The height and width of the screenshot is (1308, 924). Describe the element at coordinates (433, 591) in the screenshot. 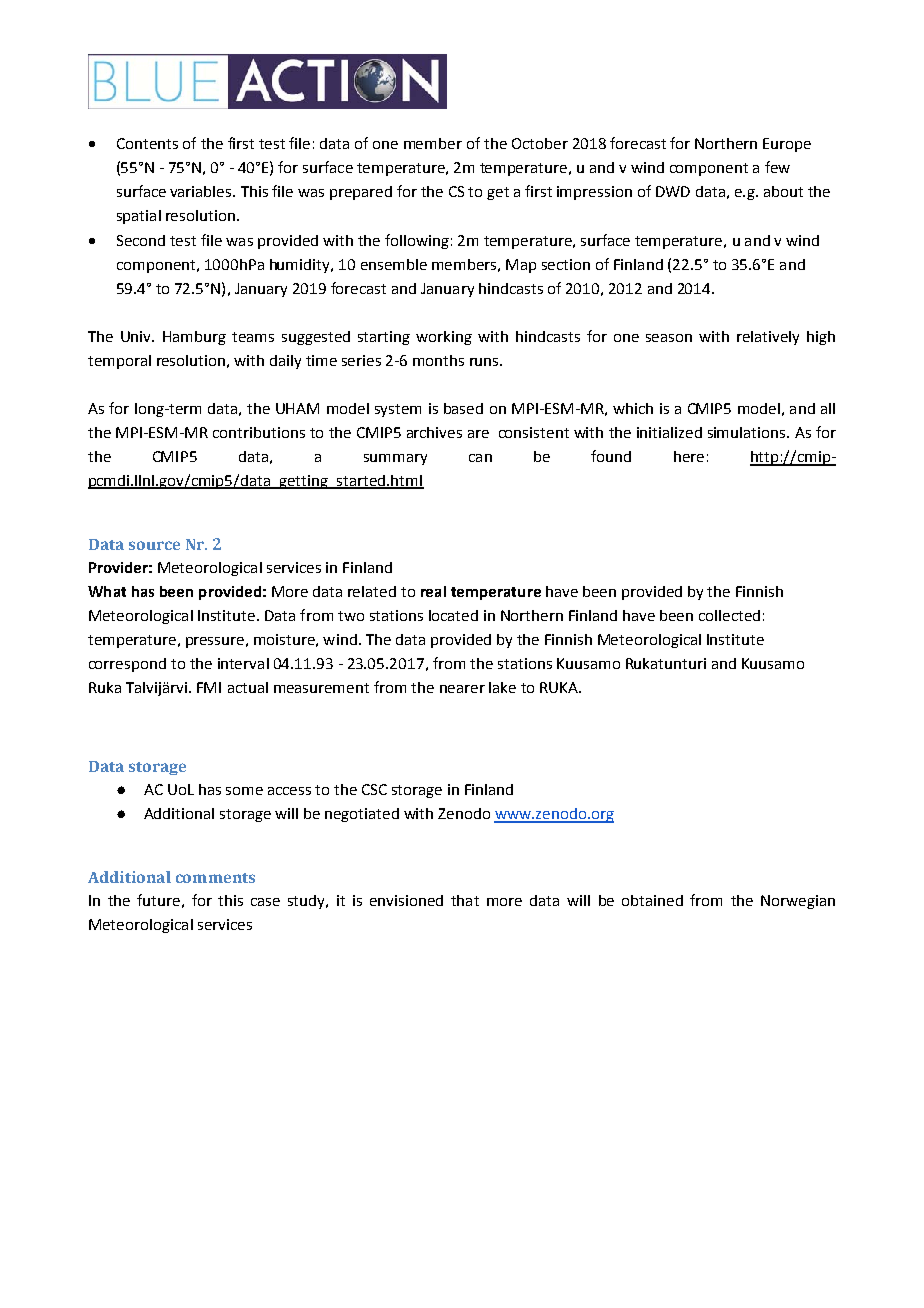

I see `real` at that location.
